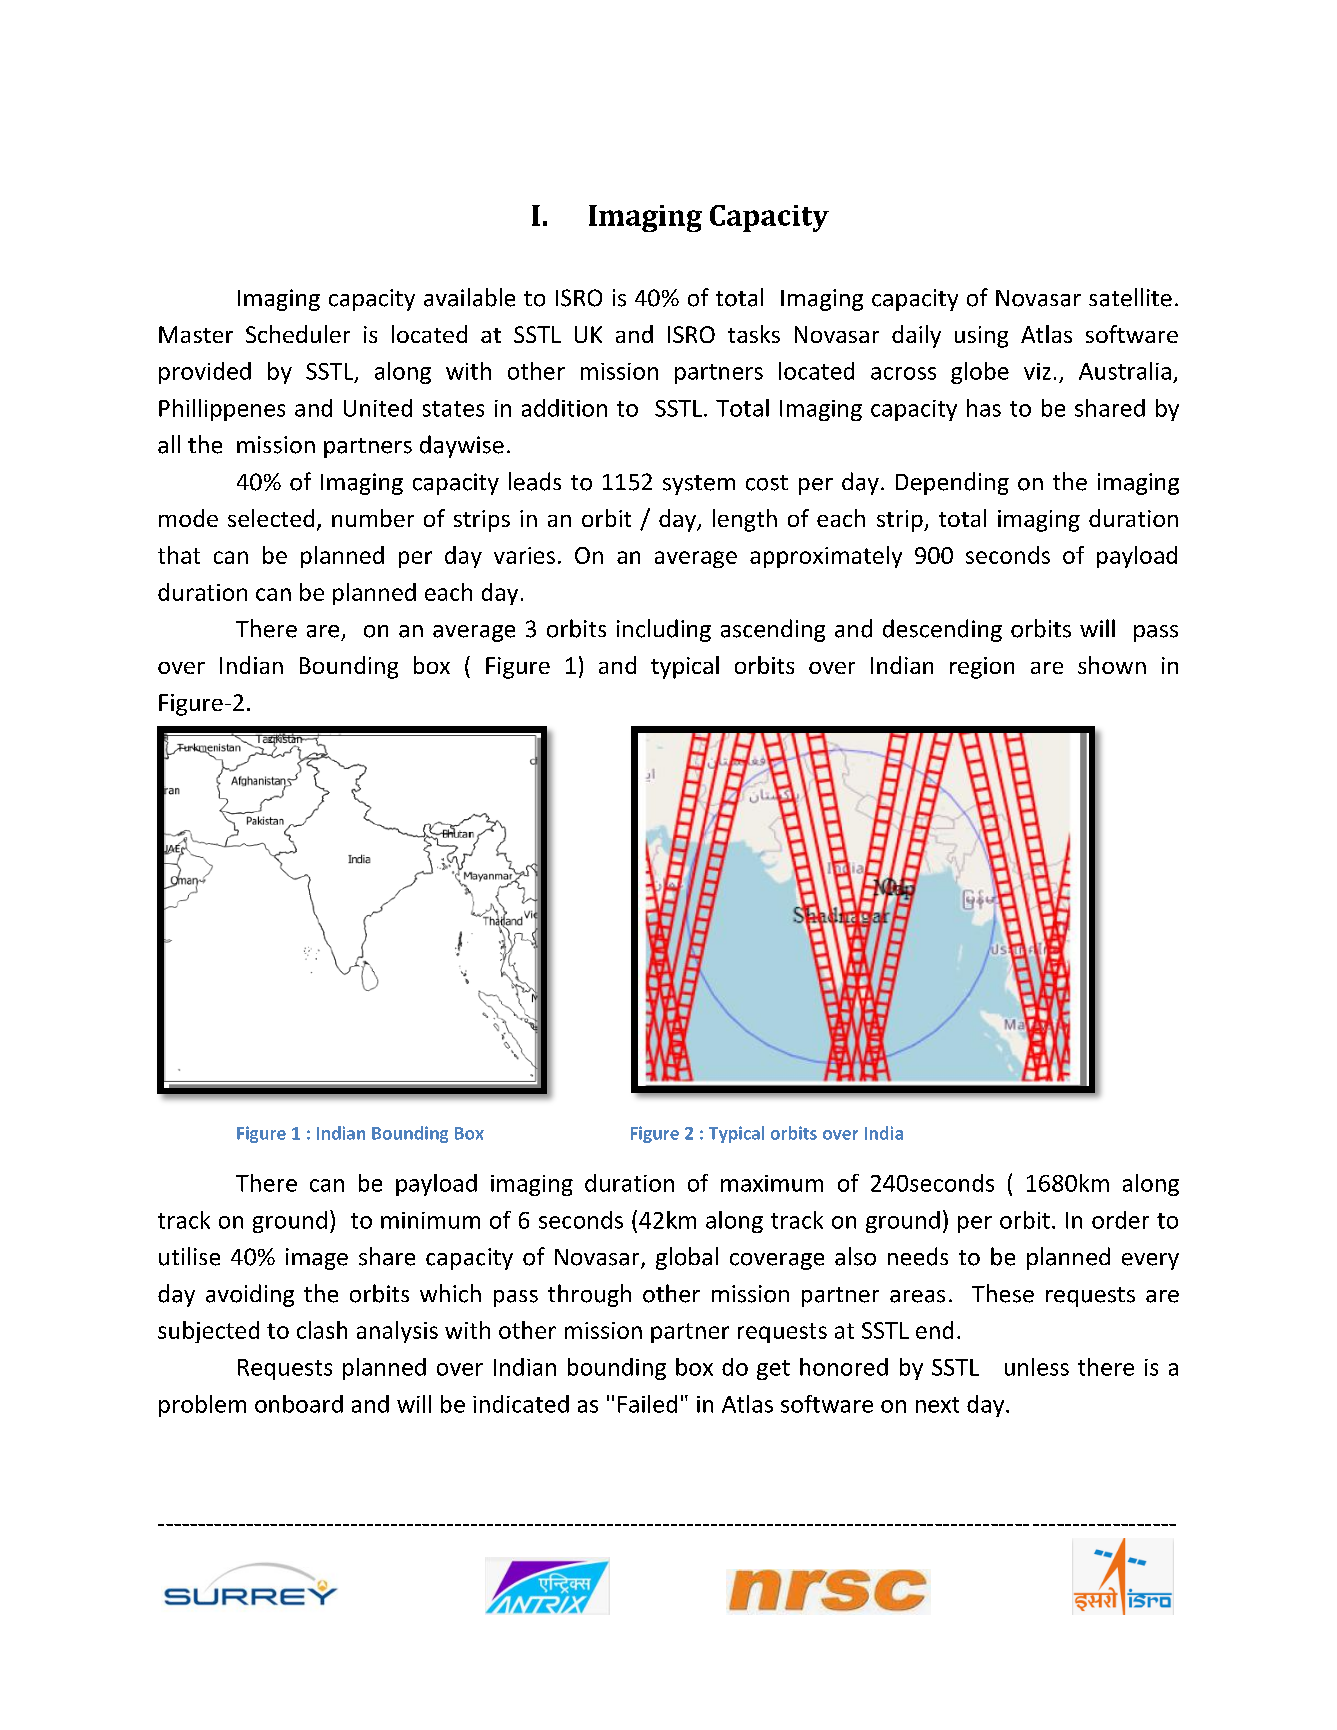  I want to click on order, so click(1120, 1220).
